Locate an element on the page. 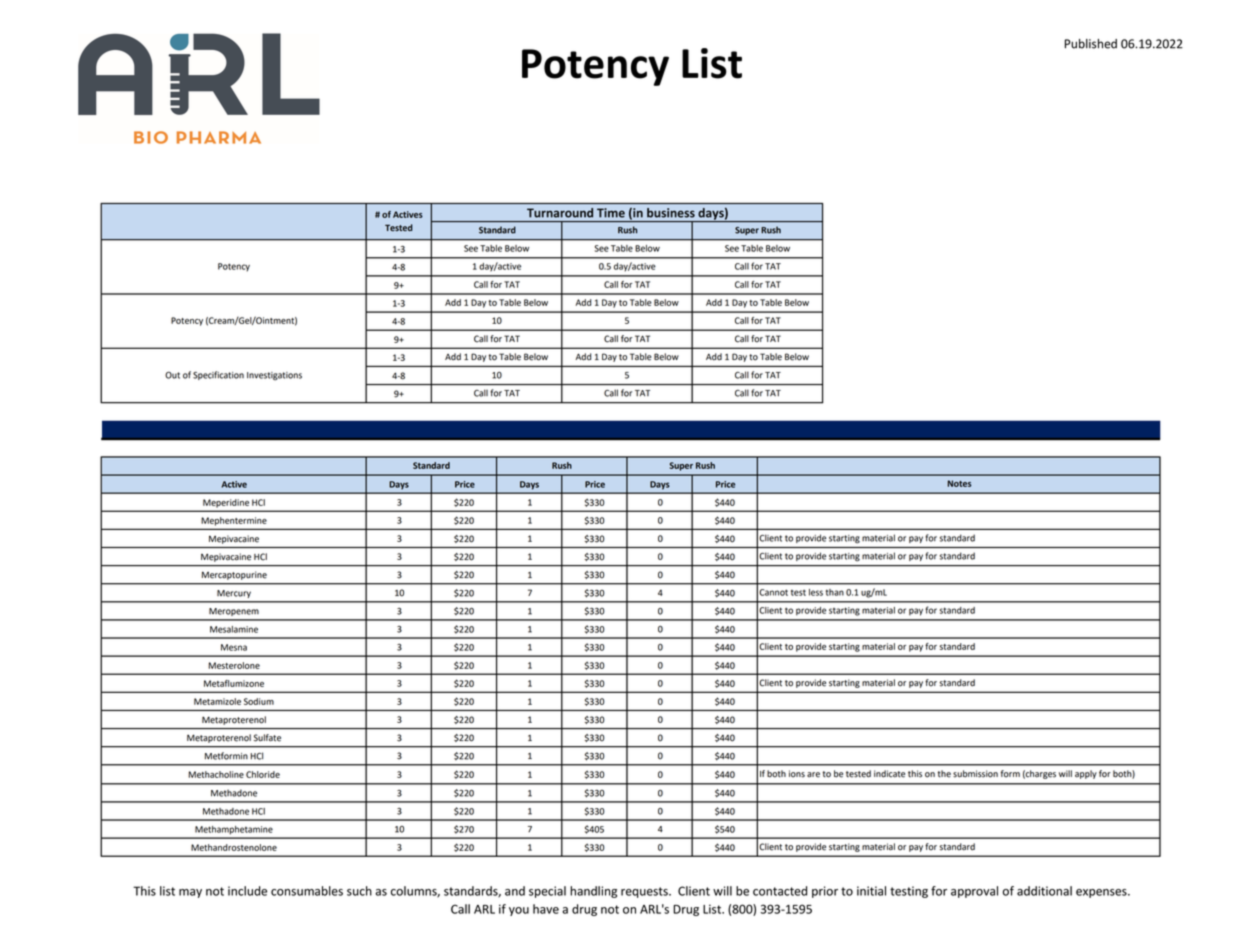  consumables is located at coordinates (307, 891).
